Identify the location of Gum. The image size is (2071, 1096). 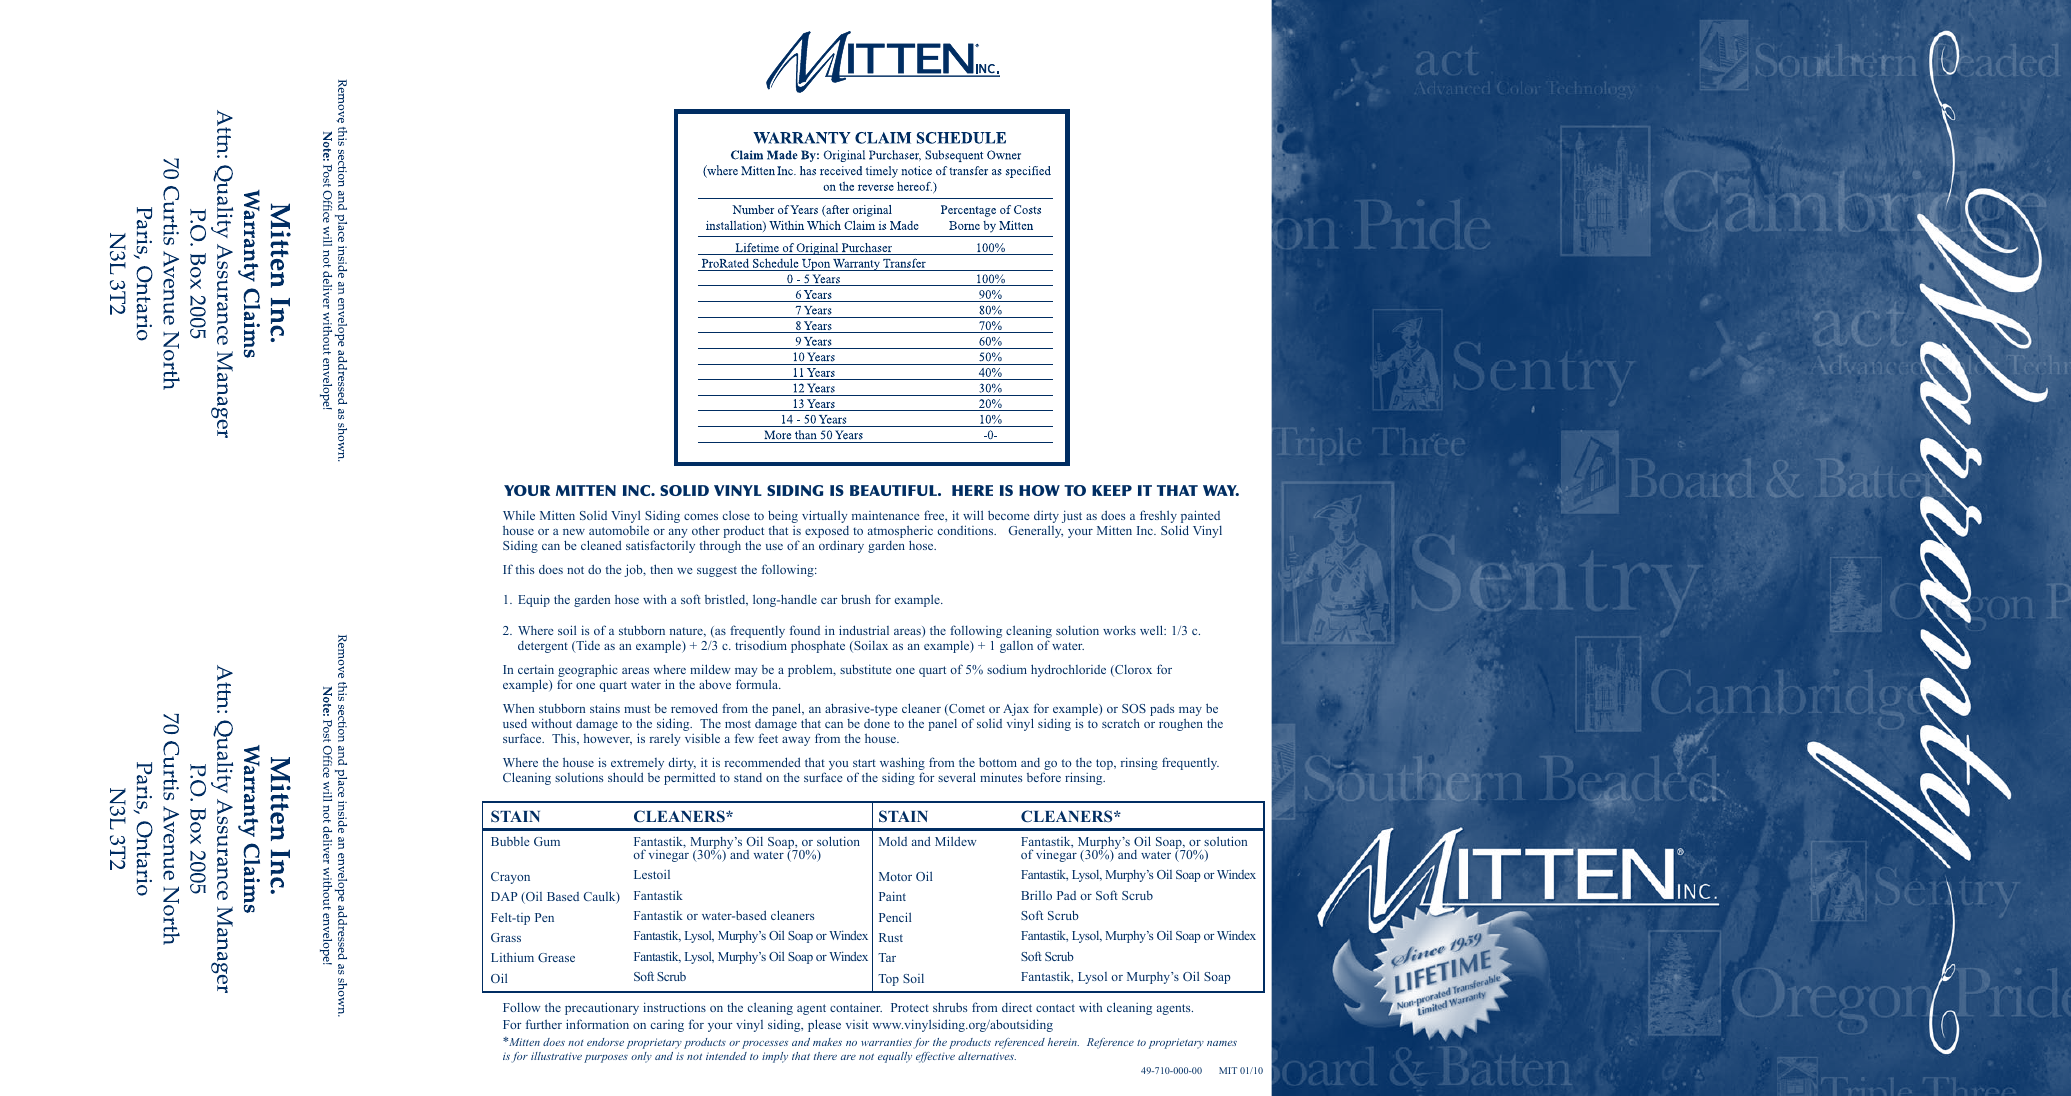
(547, 841).
